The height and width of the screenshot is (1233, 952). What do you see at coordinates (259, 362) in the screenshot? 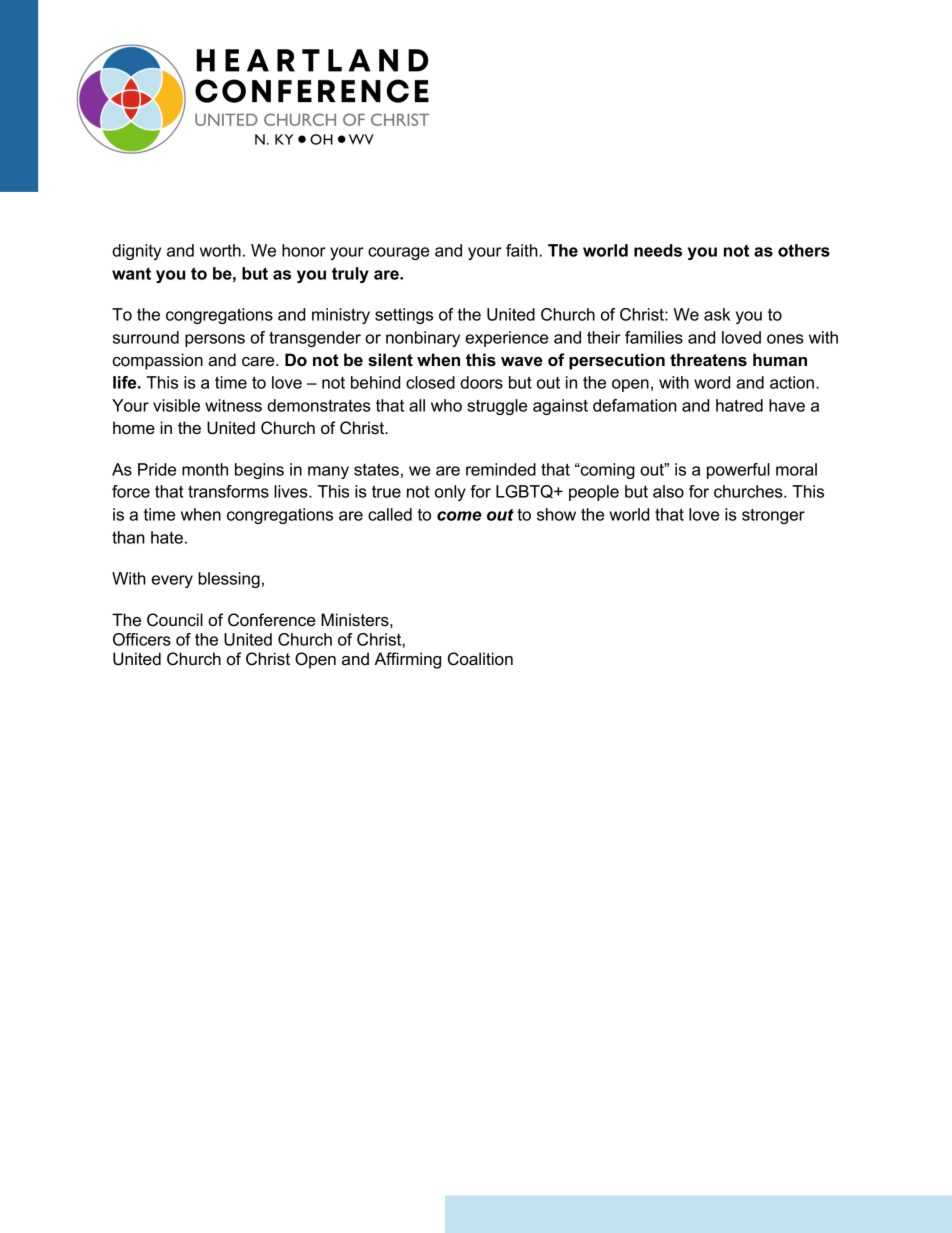
I see `care` at bounding box center [259, 362].
